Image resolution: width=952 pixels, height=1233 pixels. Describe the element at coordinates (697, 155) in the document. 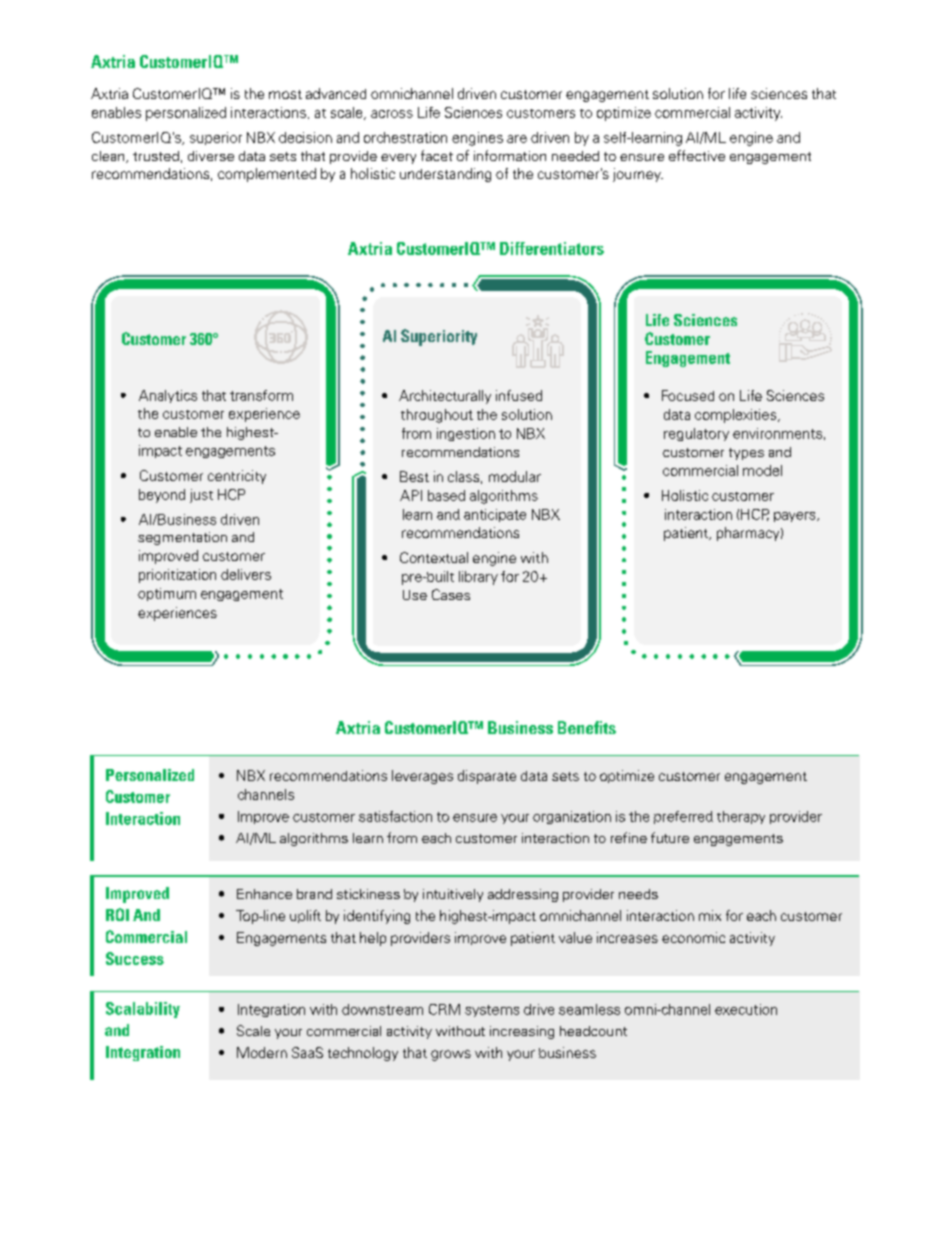

I see `effective` at that location.
